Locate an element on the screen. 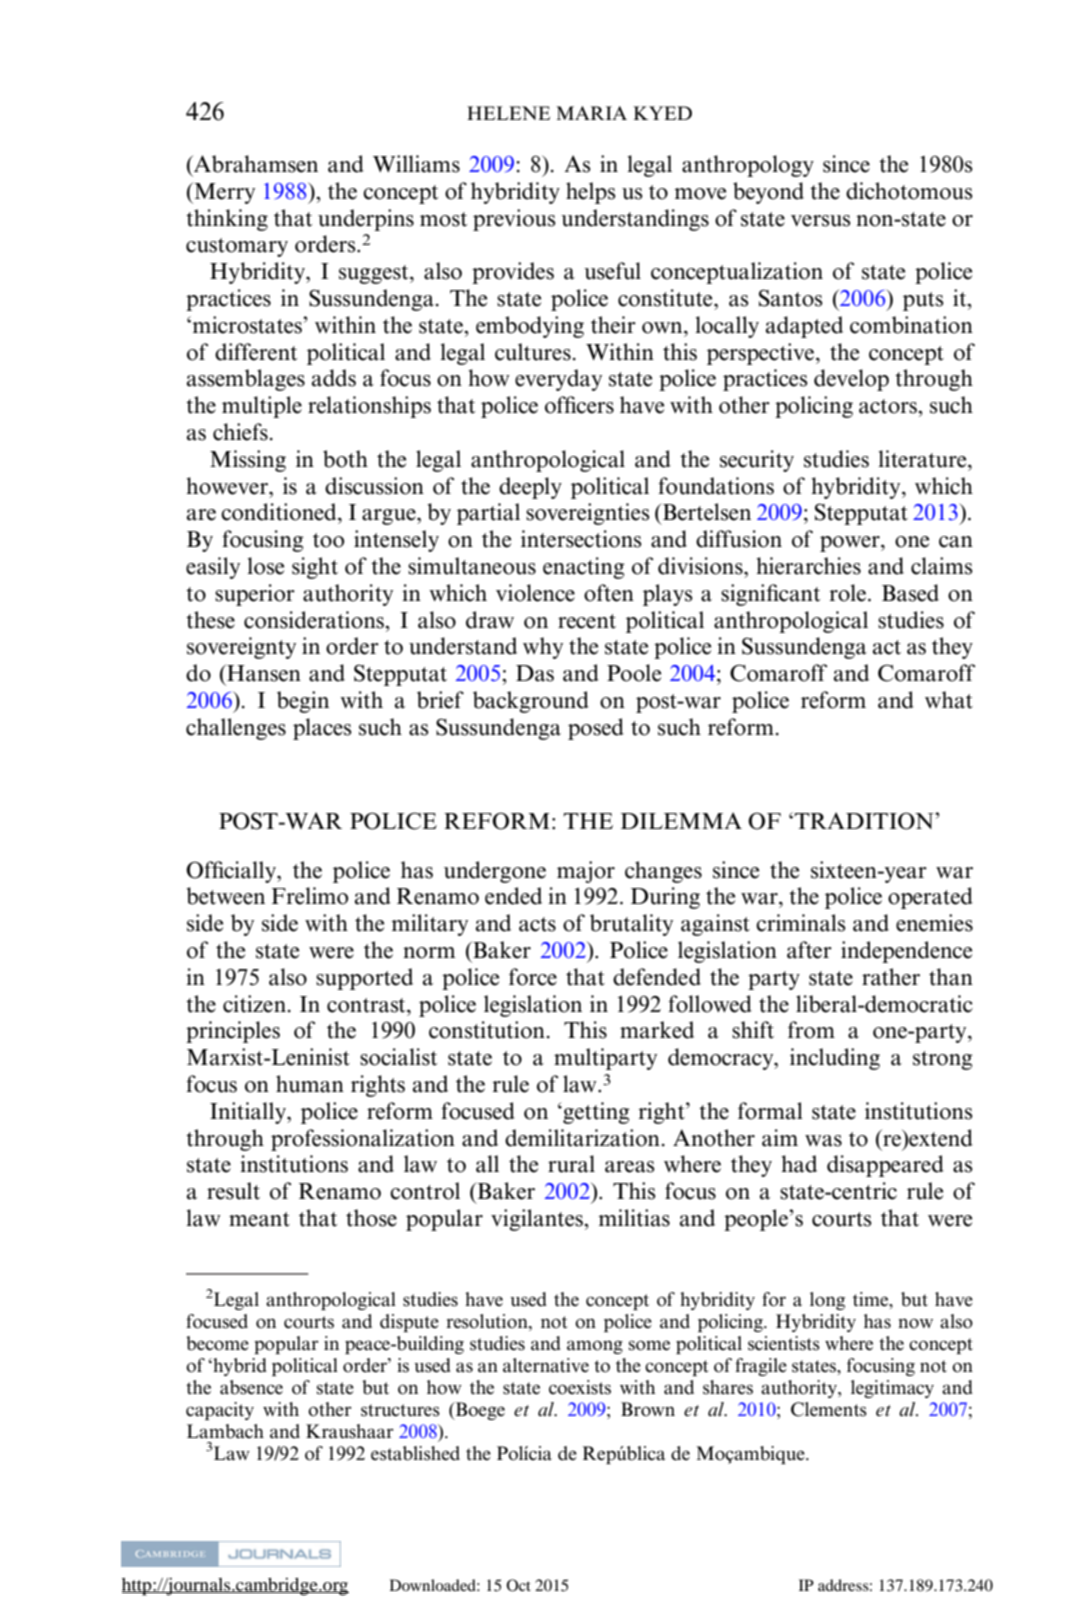  Oct is located at coordinates (519, 1585).
